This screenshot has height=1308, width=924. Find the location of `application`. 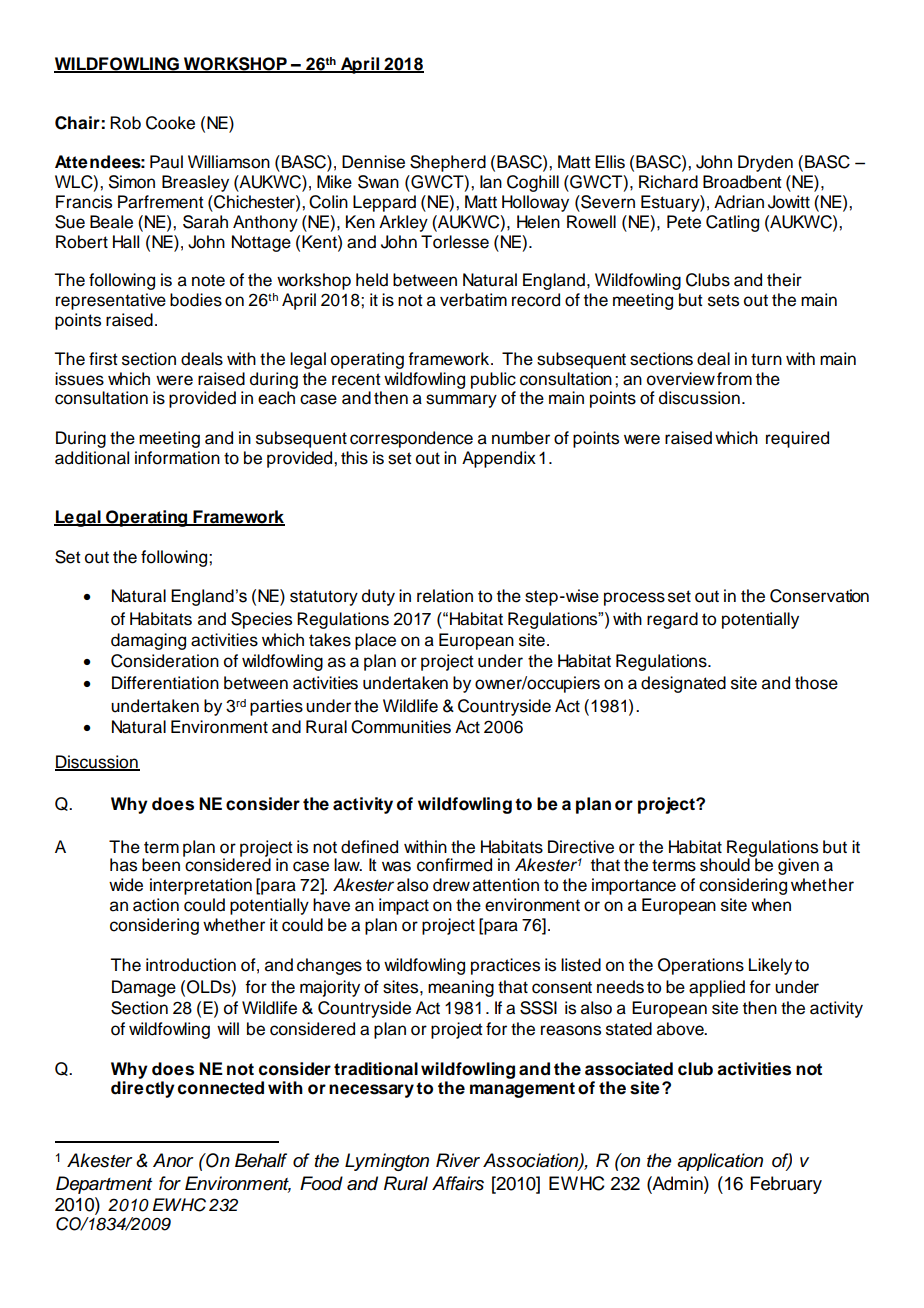

application is located at coordinates (720, 1162).
